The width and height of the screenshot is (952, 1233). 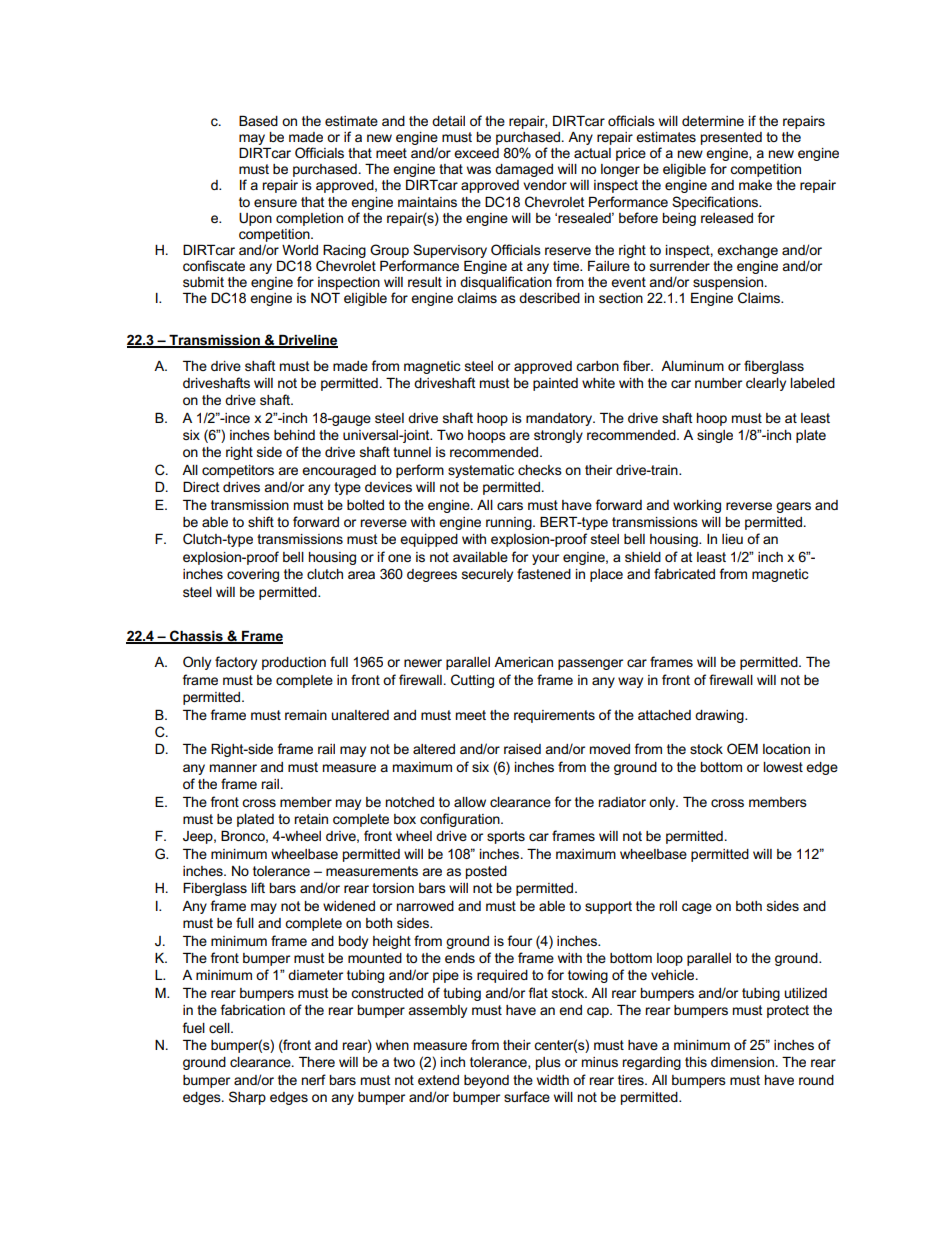 I want to click on single, so click(x=715, y=436).
